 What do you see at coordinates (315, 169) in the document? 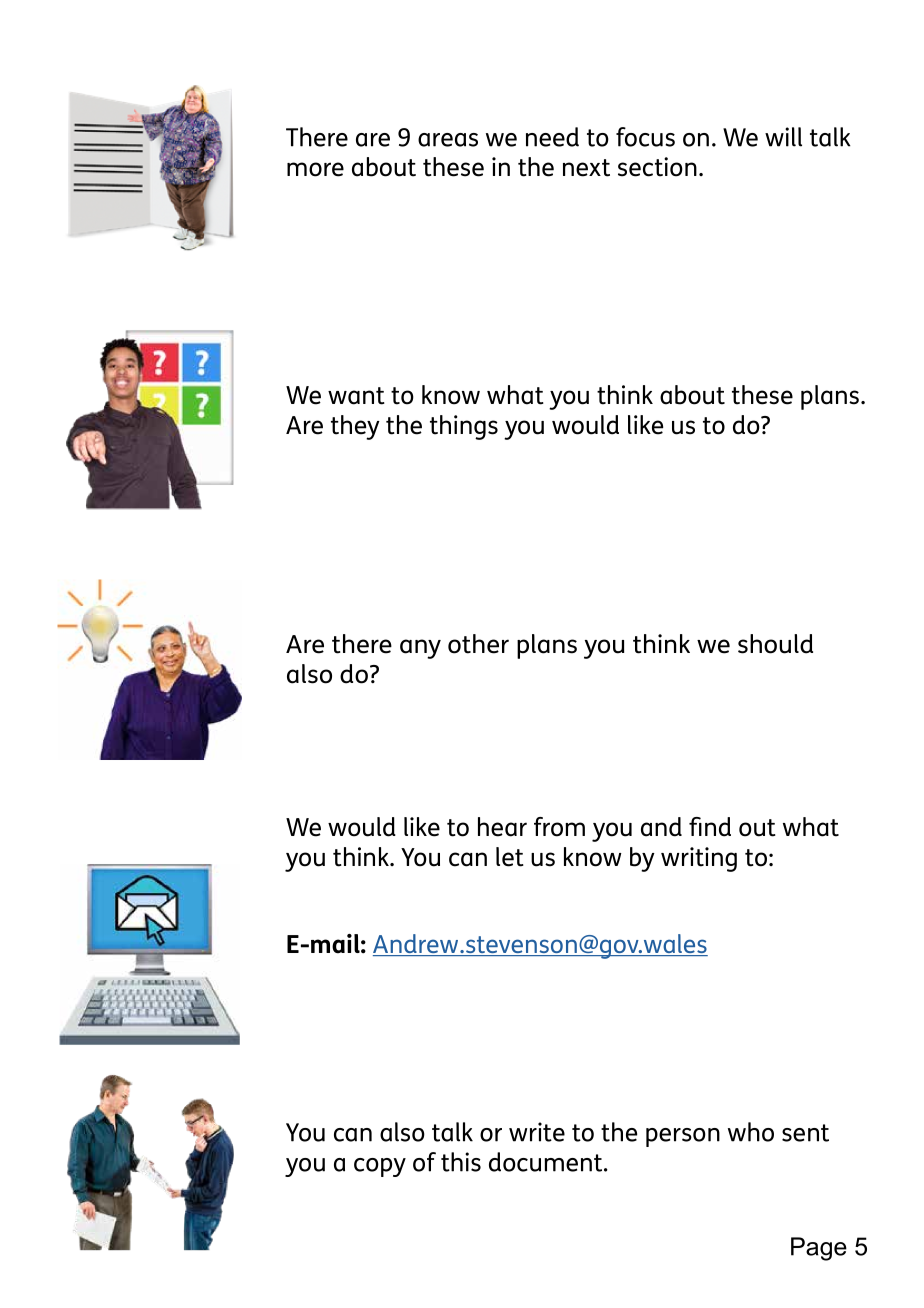
I see `more` at bounding box center [315, 169].
